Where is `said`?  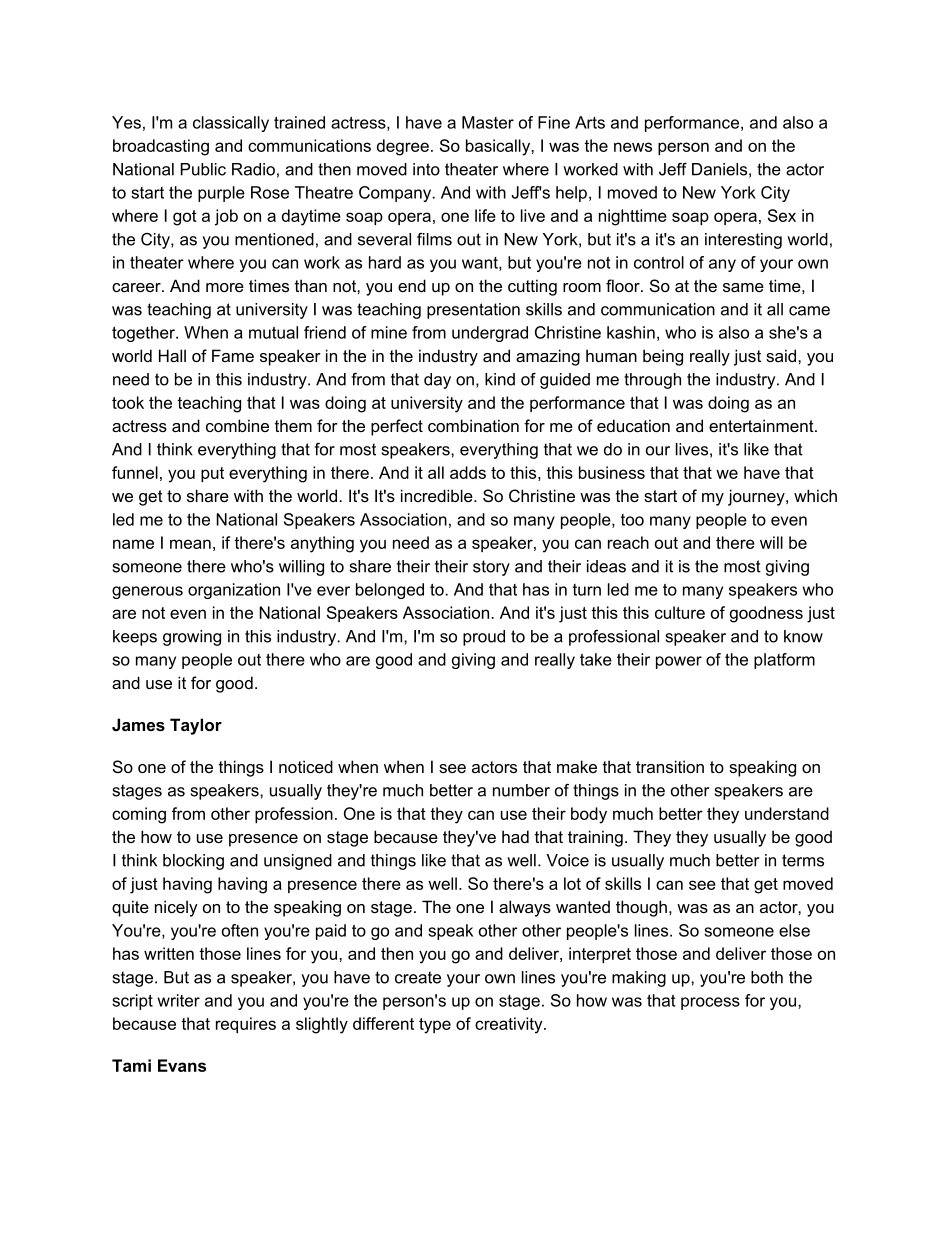
said is located at coordinates (782, 355).
